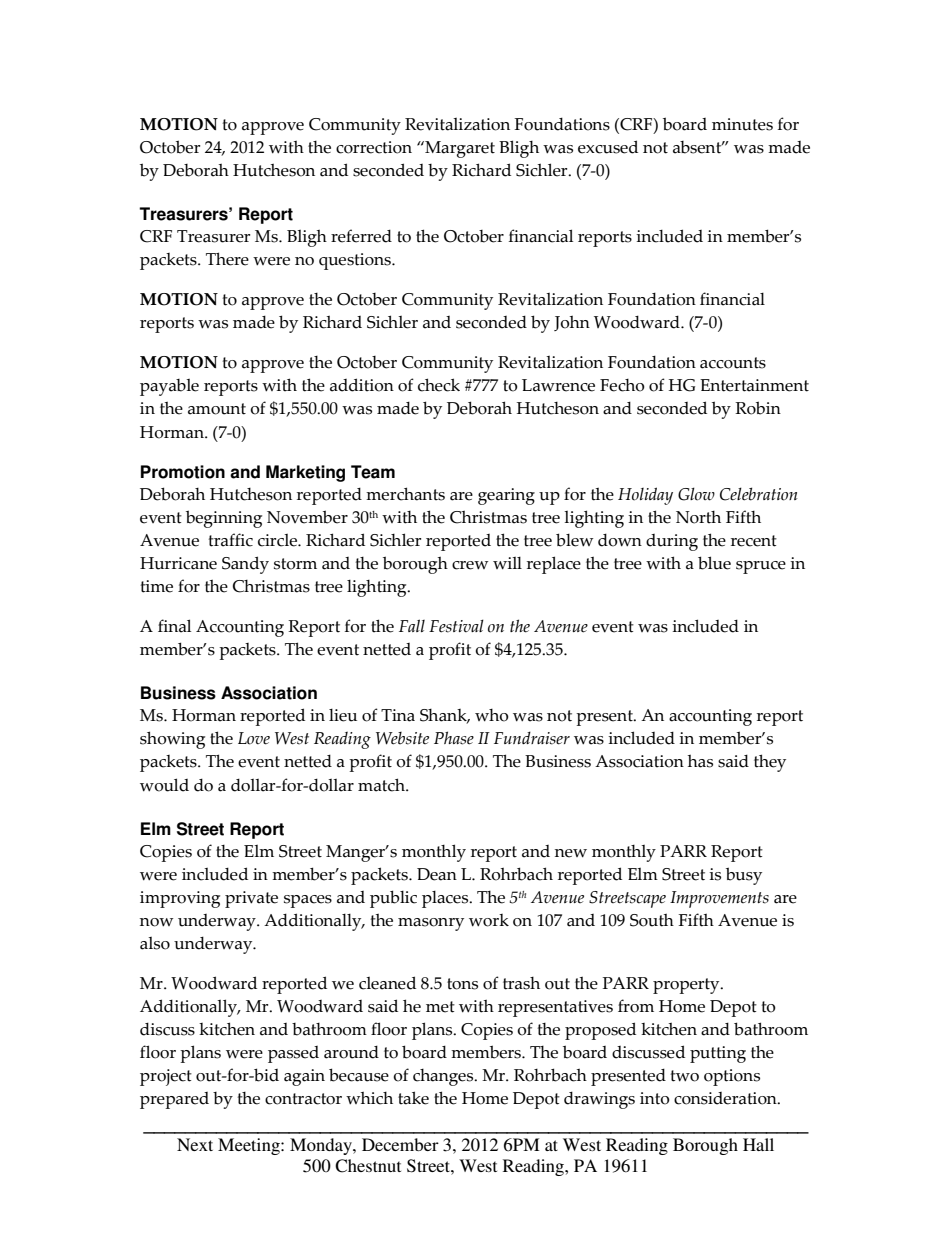 This document has width=952, height=1233. Describe the element at coordinates (719, 899) in the document. I see `Improvements` at that location.
